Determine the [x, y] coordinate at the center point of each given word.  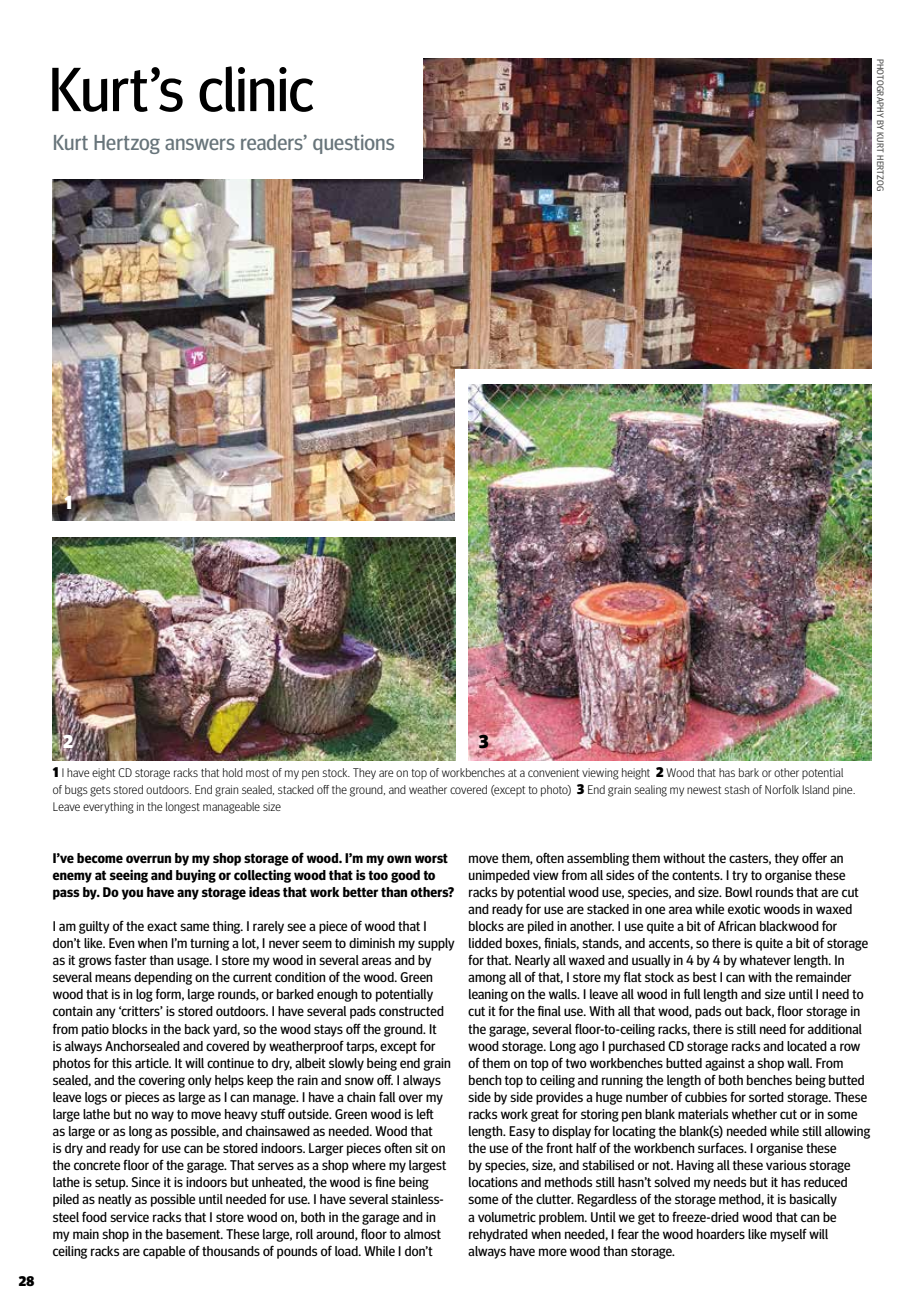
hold [233, 772]
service [129, 1217]
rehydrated [498, 1235]
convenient [553, 772]
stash [736, 789]
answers [200, 144]
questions [353, 144]
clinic [256, 89]
